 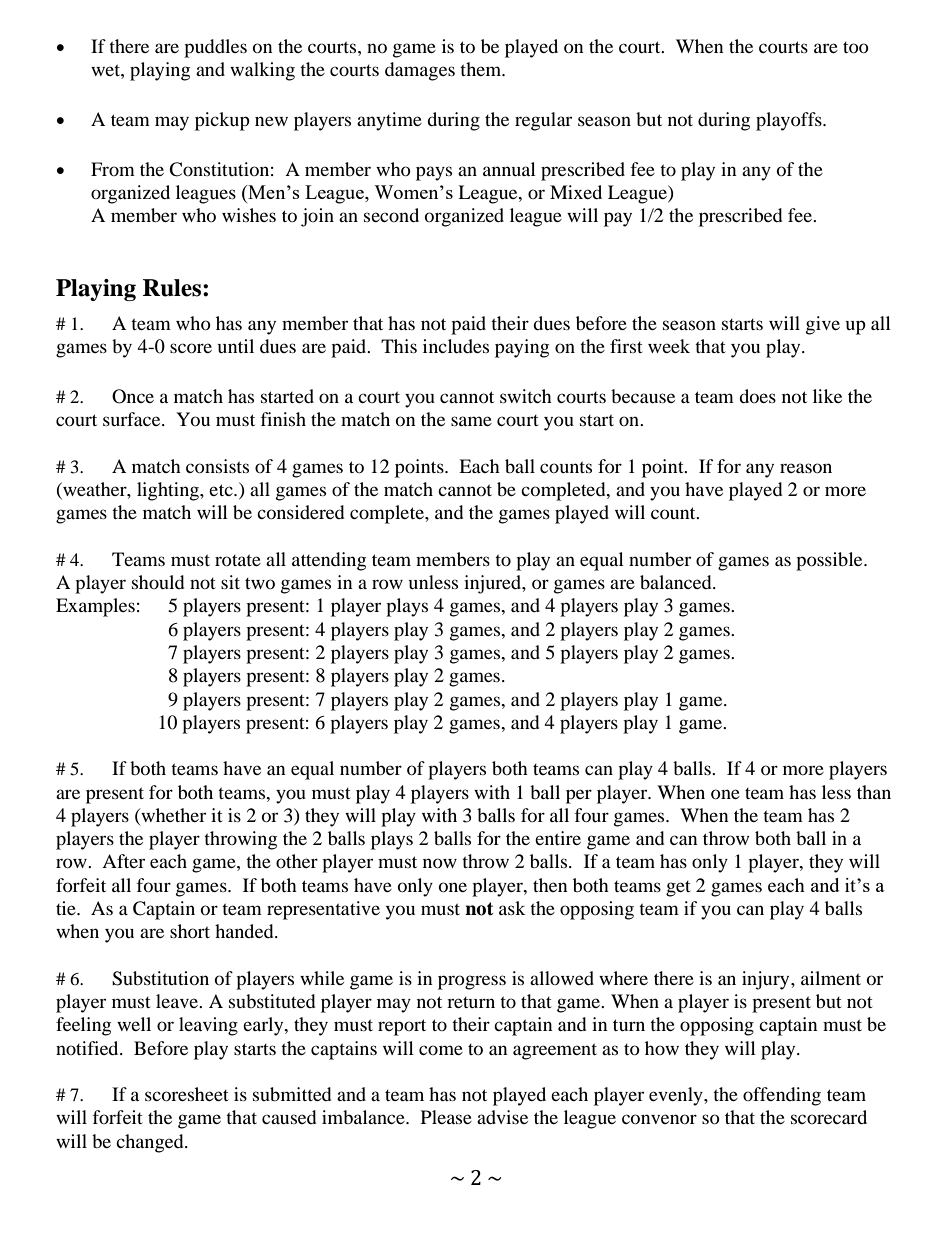 I want to click on reason, so click(x=806, y=468).
